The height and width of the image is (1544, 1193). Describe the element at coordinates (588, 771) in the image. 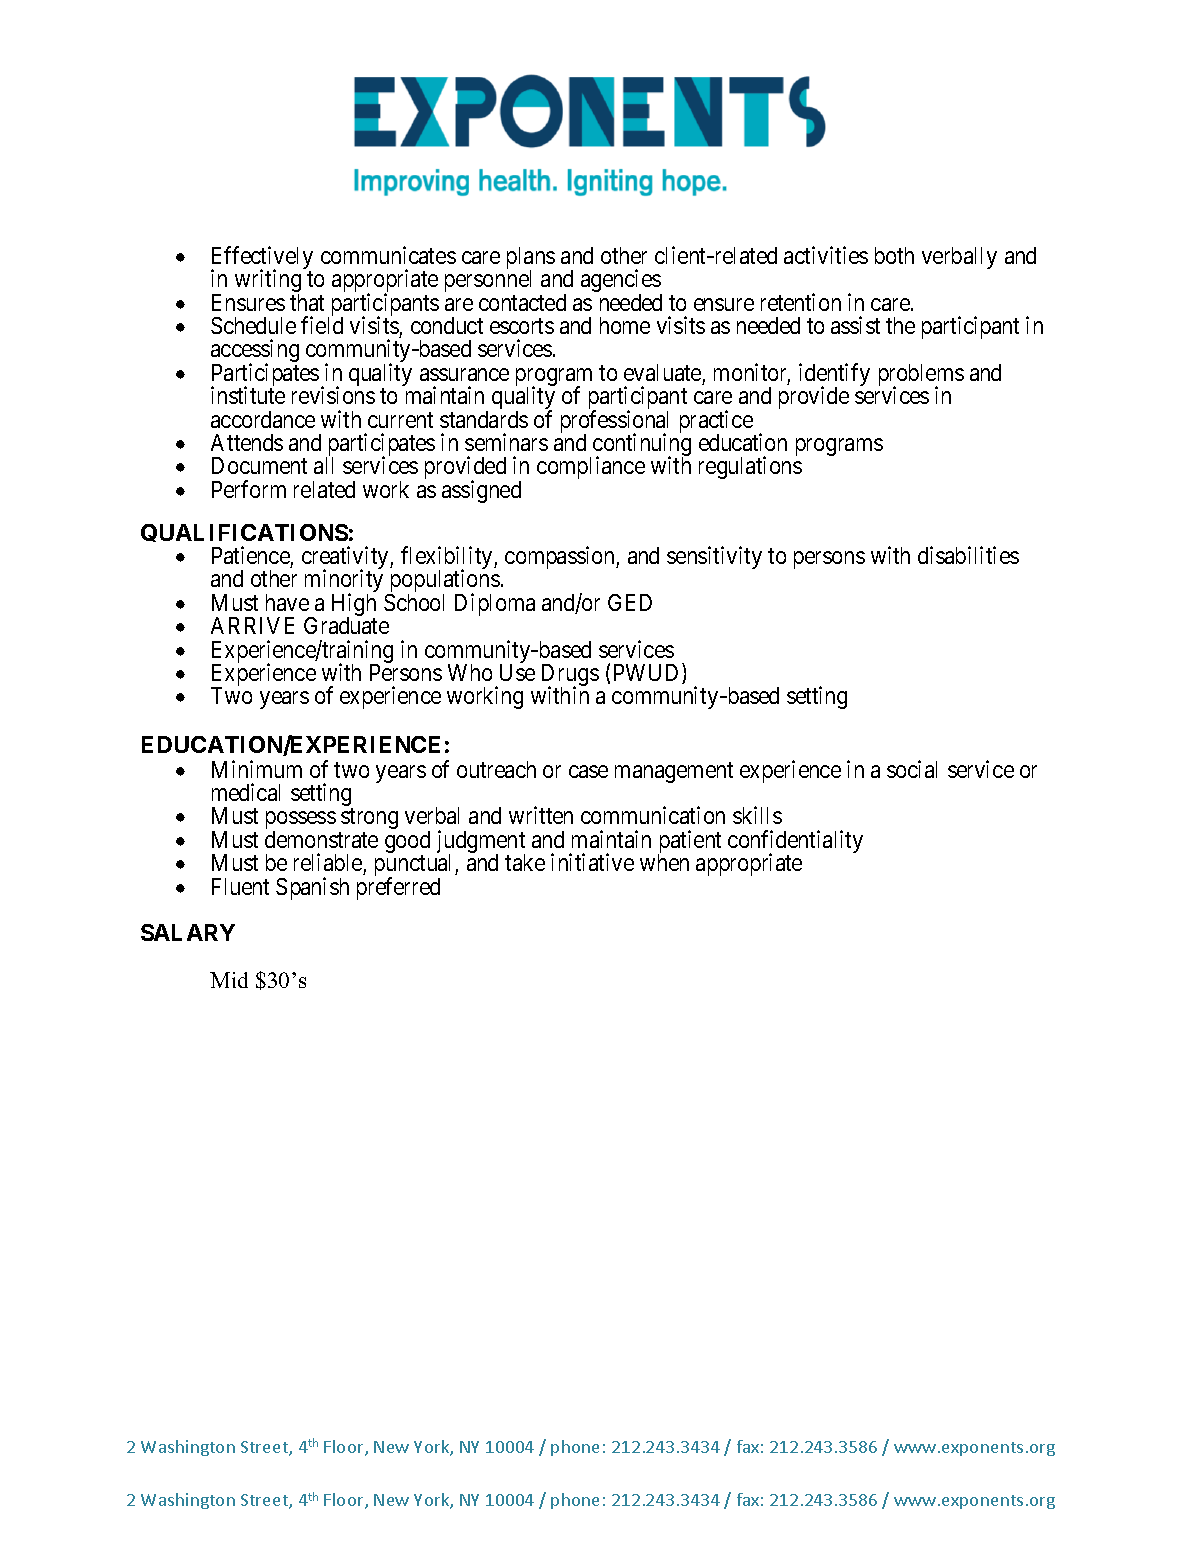

I see `case` at that location.
